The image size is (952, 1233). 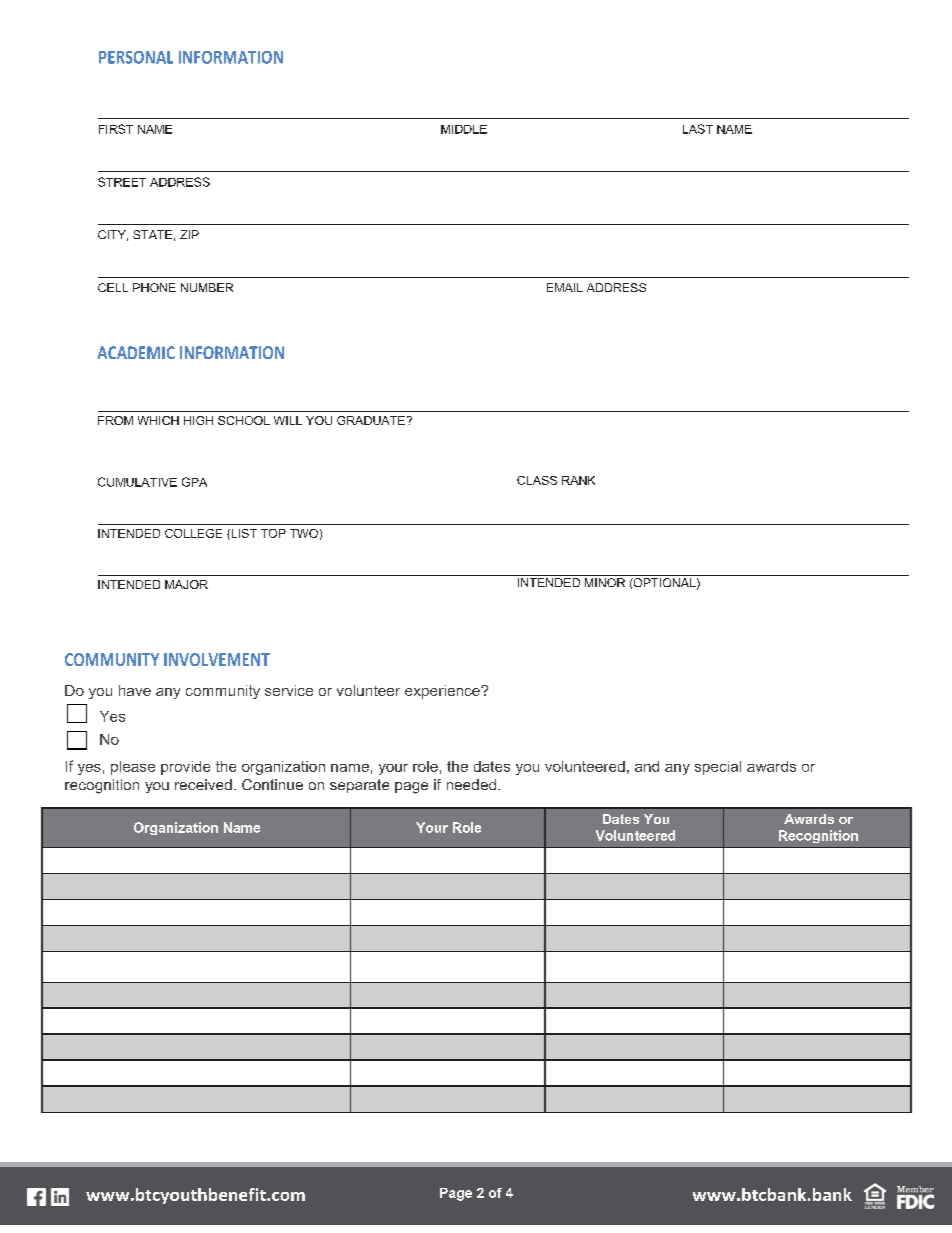 What do you see at coordinates (217, 659) in the page?
I see `INVOLVEMENT` at bounding box center [217, 659].
